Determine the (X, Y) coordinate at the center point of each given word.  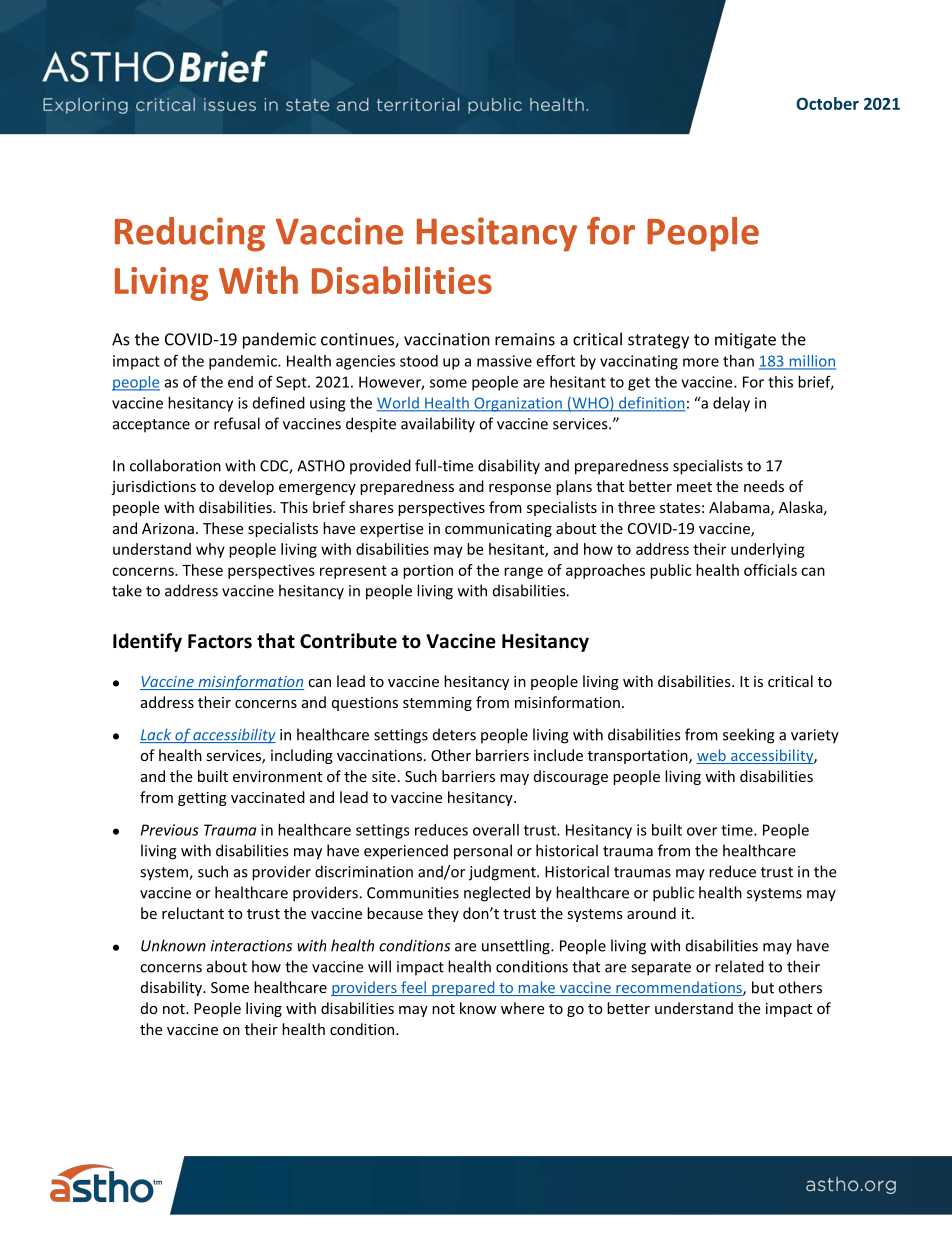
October (827, 103)
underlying (768, 550)
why (210, 550)
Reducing (190, 234)
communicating (498, 530)
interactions (251, 946)
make (536, 988)
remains (525, 339)
